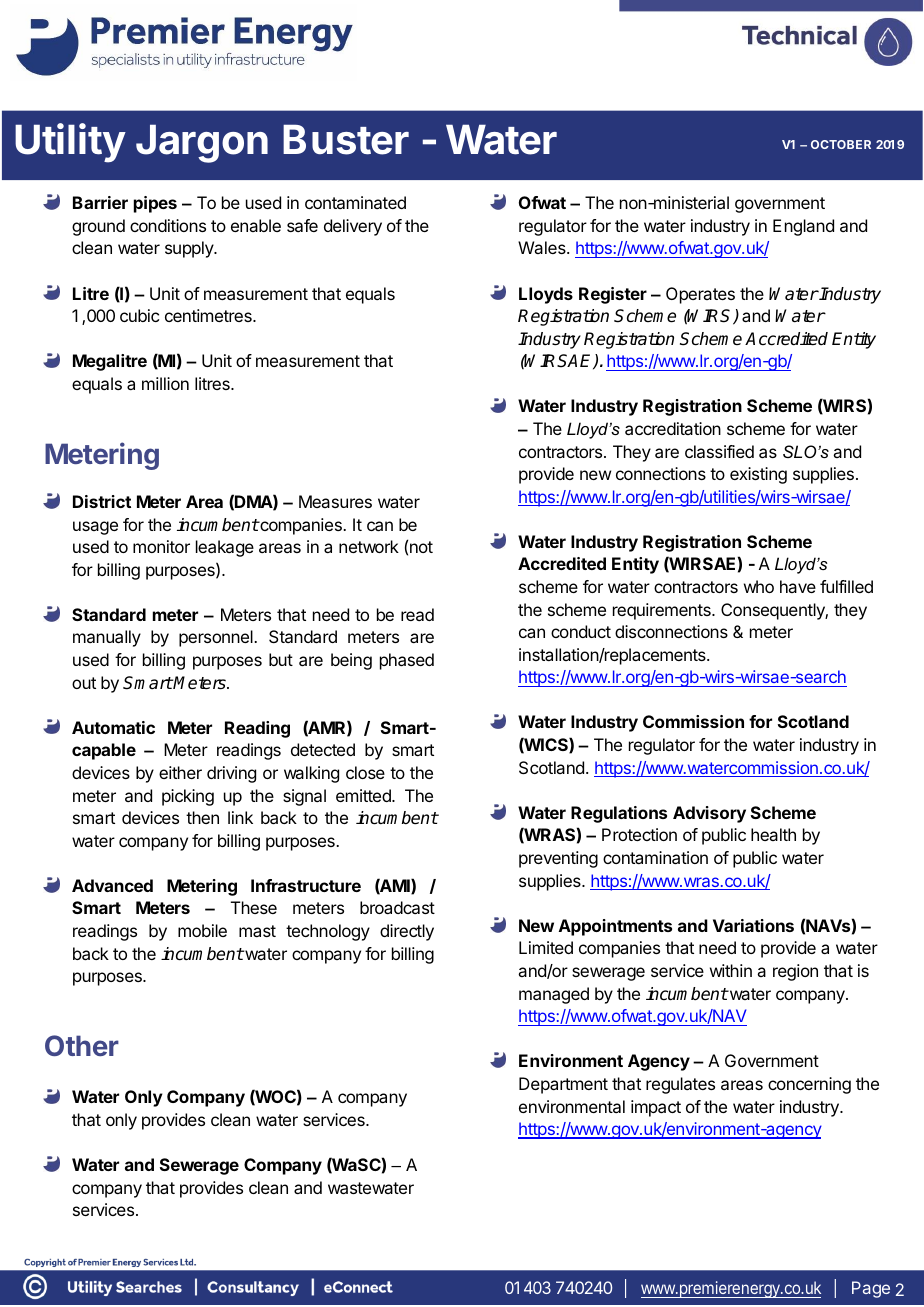 Image resolution: width=924 pixels, height=1307 pixels. Describe the element at coordinates (113, 727) in the screenshot. I see `Automatic` at that location.
